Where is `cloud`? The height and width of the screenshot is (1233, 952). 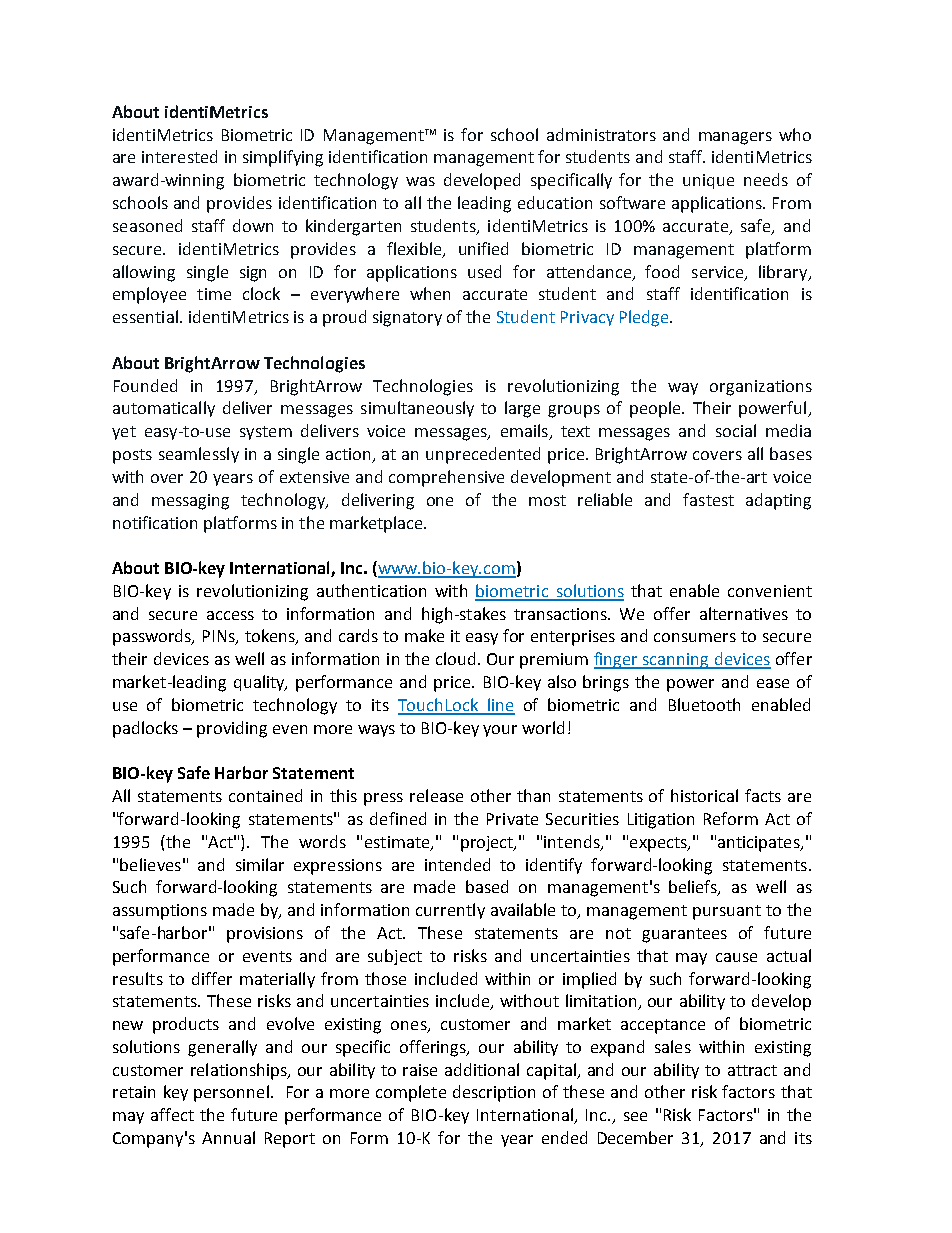 cloud is located at coordinates (455, 658).
